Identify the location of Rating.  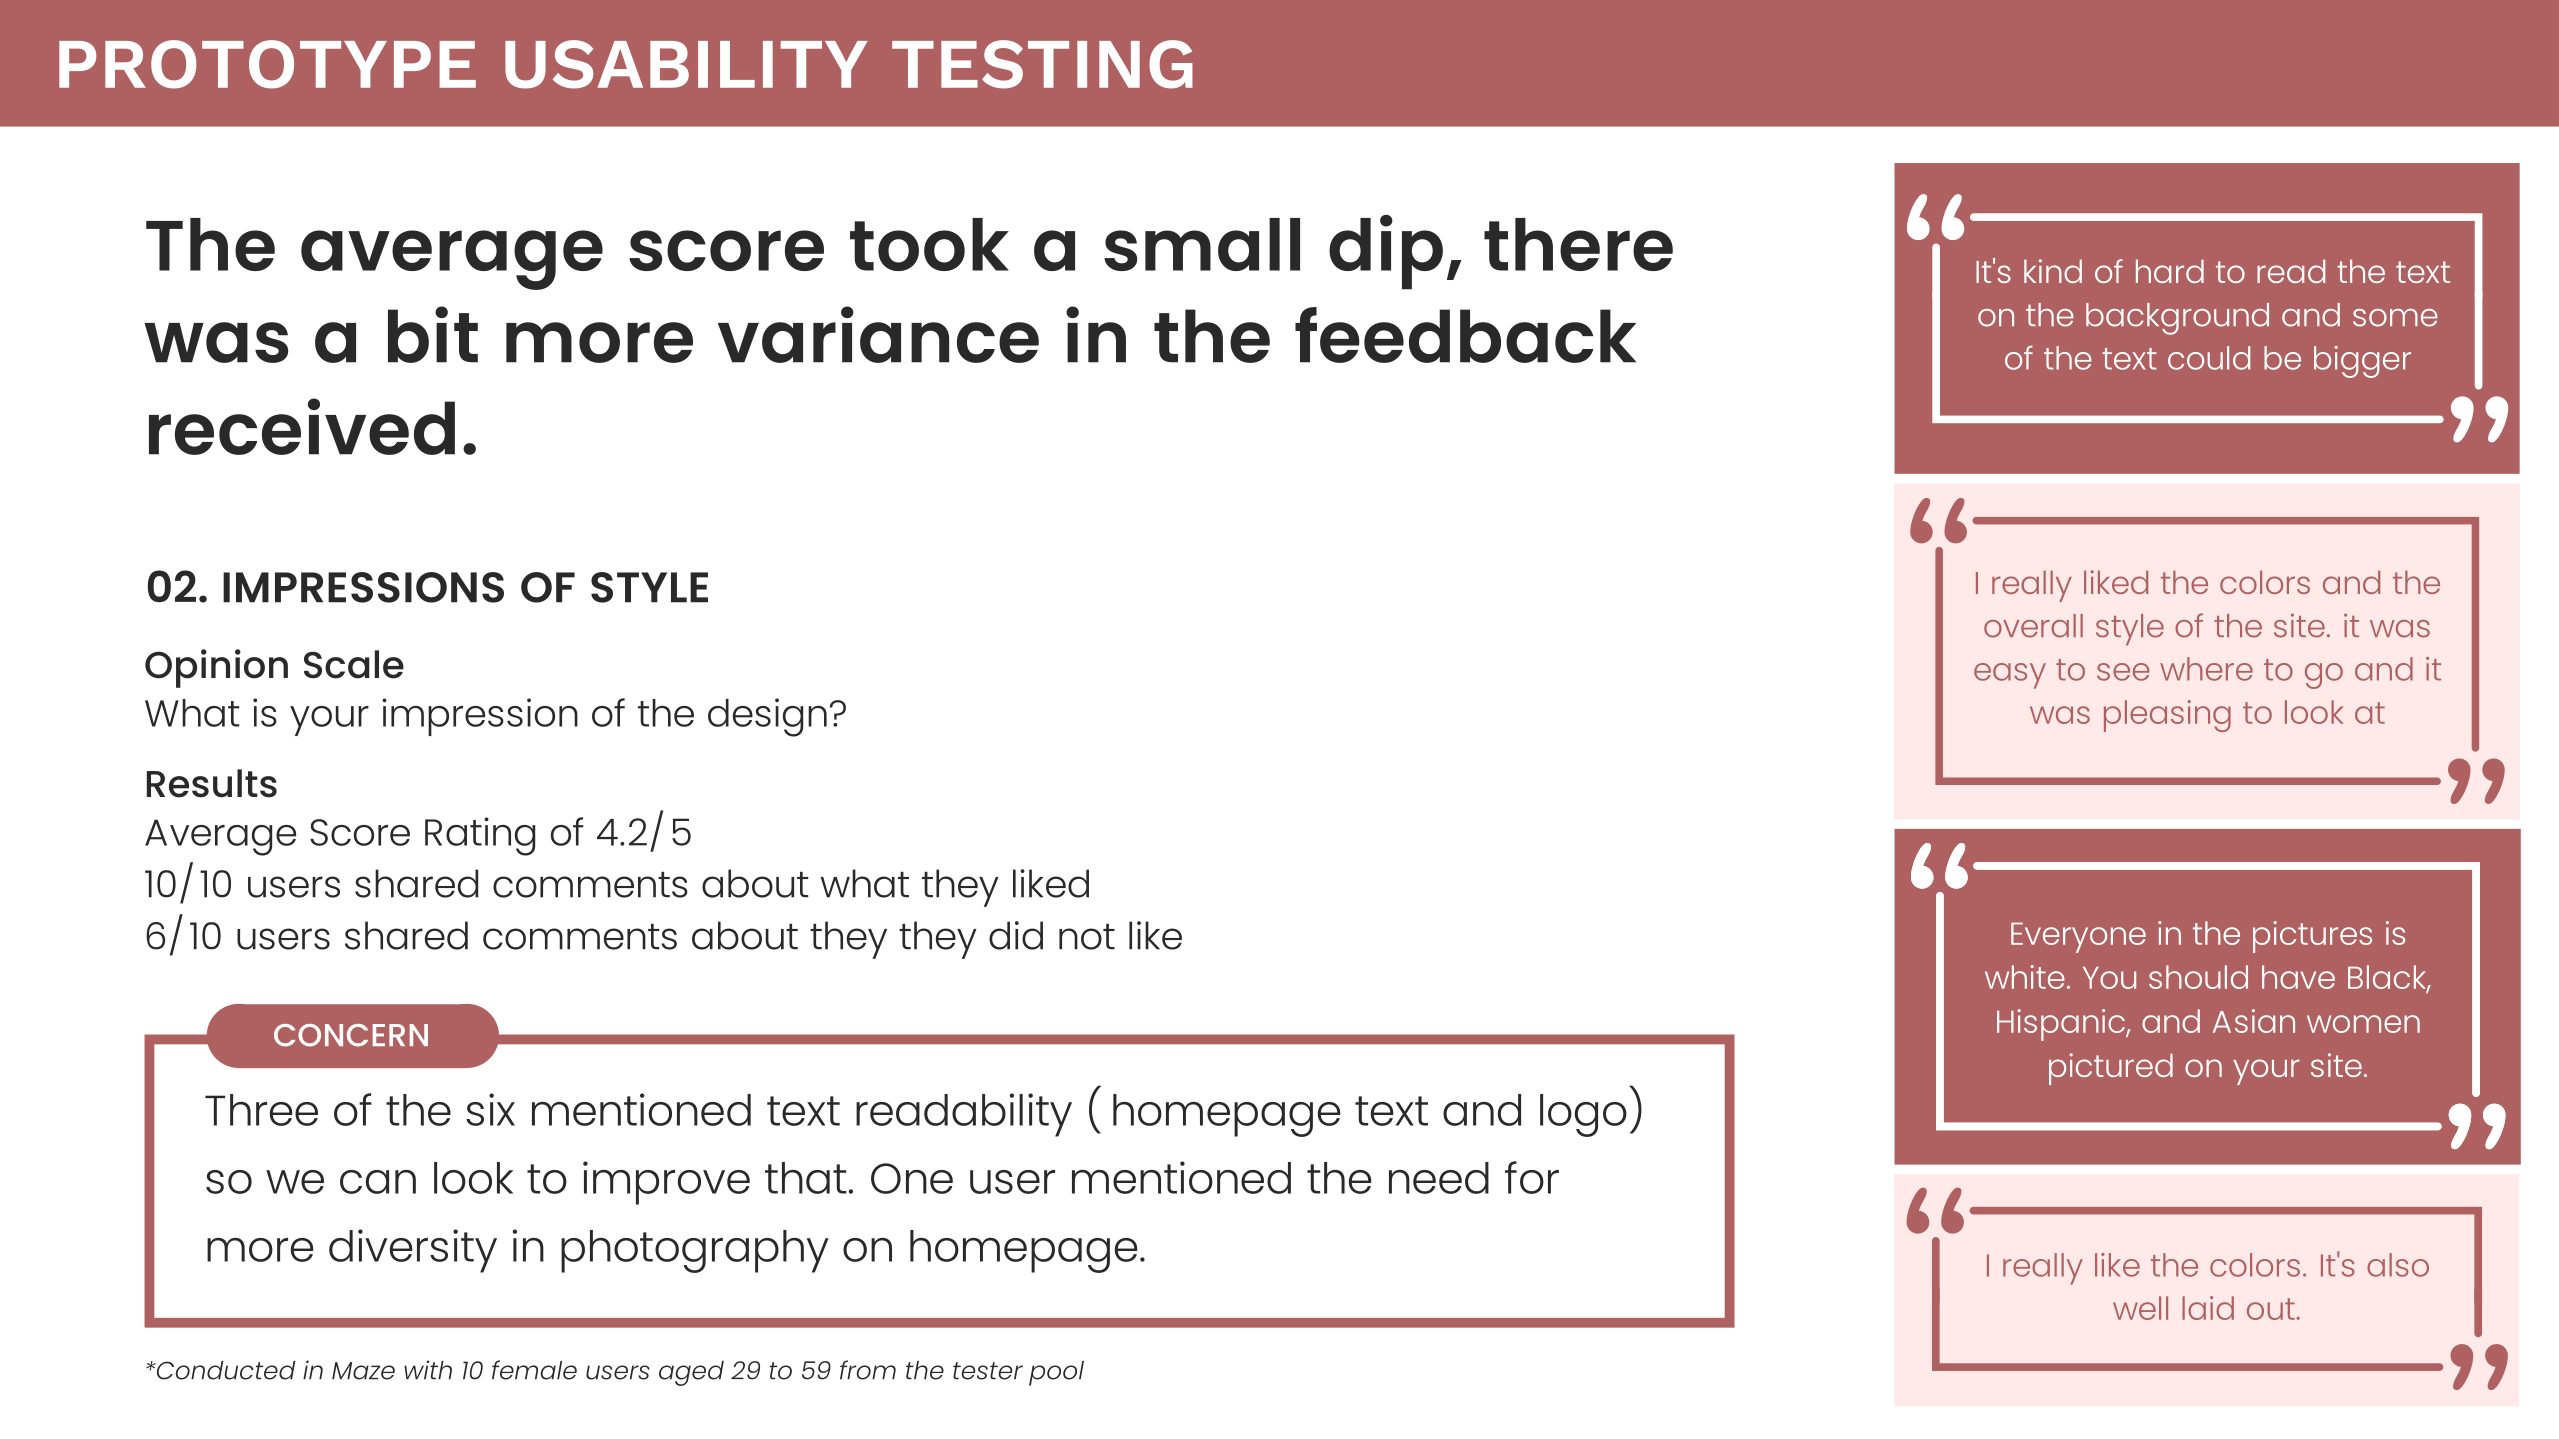
(480, 836).
